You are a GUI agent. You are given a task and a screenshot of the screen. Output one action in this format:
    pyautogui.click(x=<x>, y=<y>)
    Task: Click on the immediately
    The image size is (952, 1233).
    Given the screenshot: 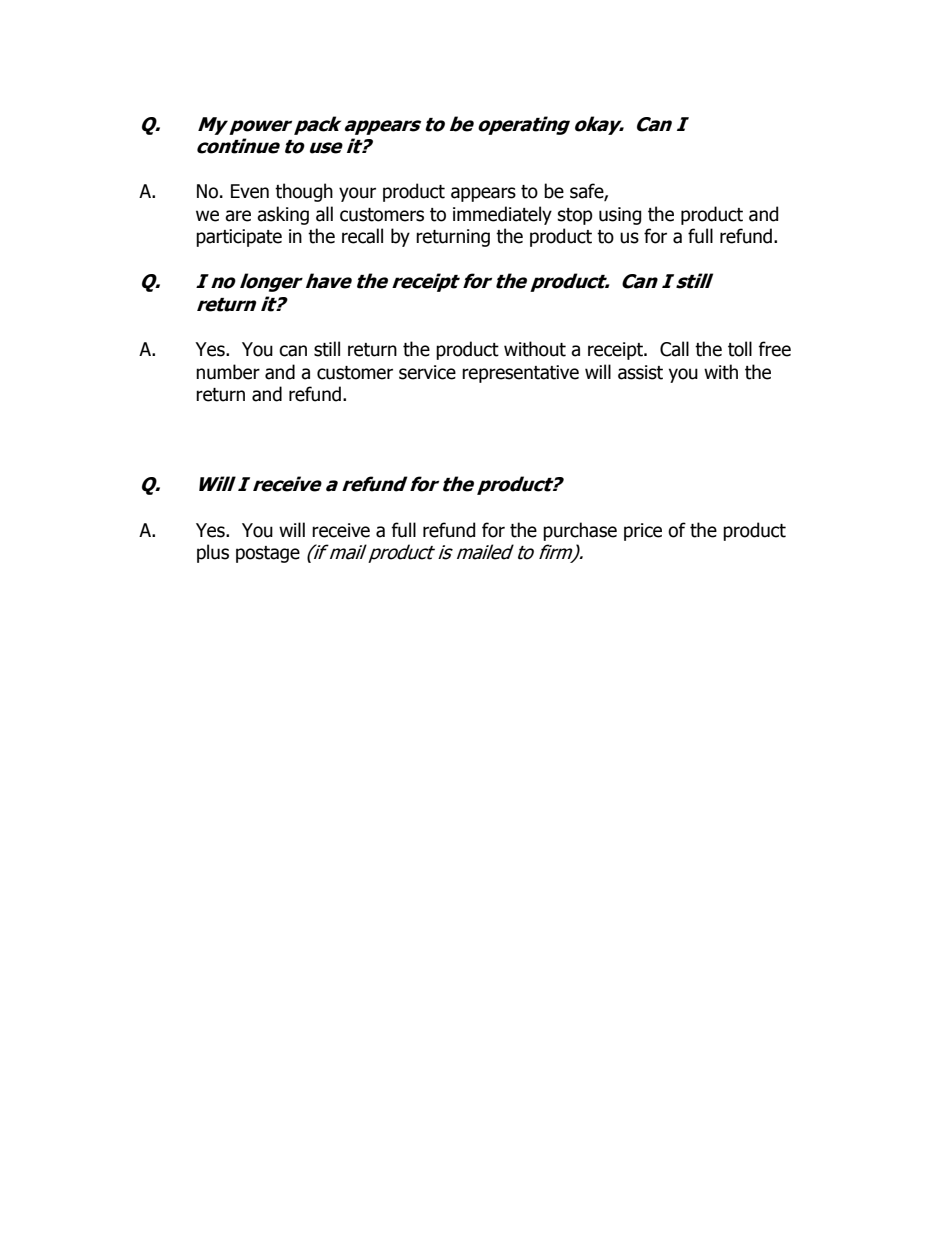 What is the action you would take?
    pyautogui.click(x=502, y=215)
